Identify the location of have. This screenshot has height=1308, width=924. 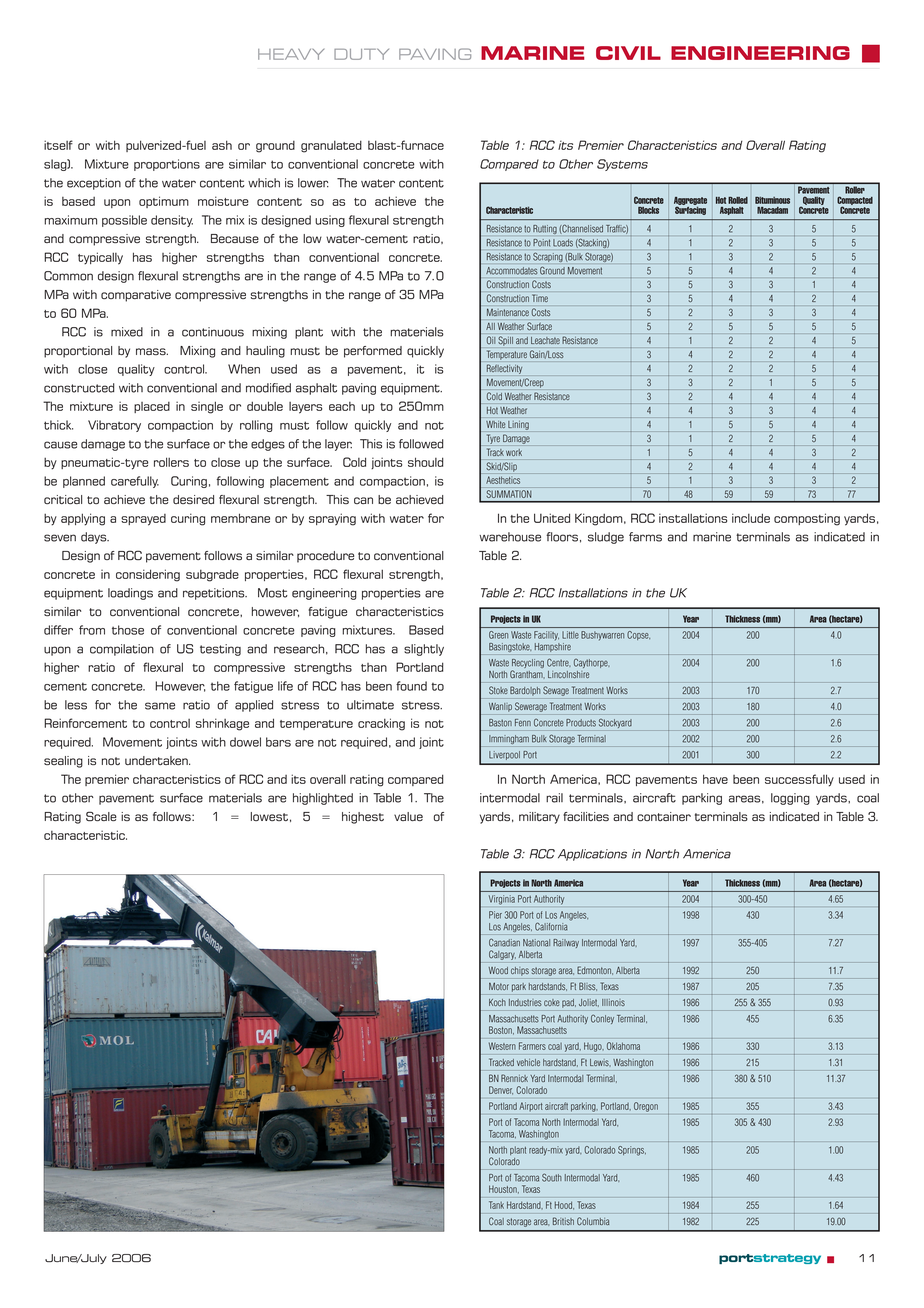
(715, 779).
